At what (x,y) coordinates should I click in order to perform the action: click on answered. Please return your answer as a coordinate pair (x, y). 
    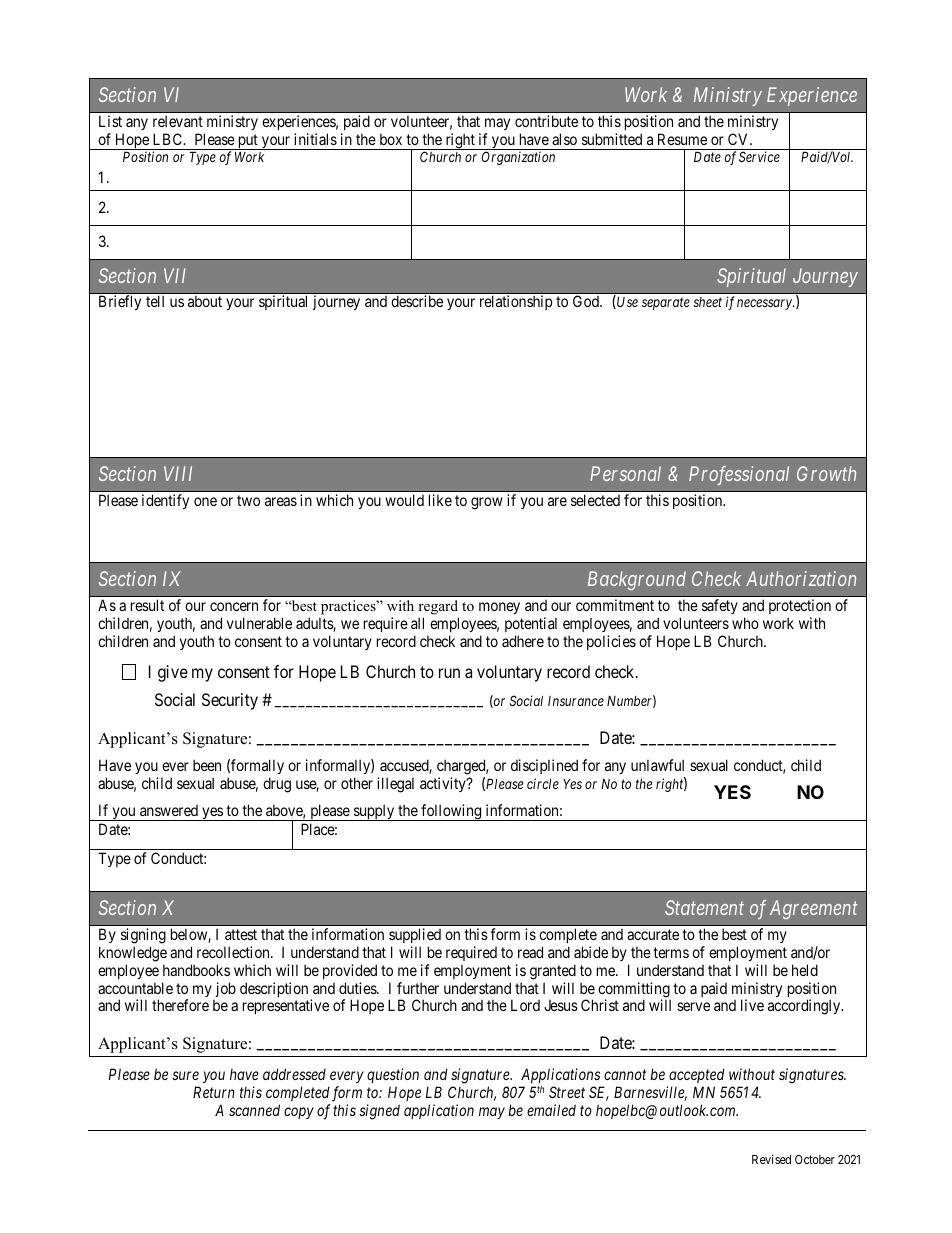
    Looking at the image, I should click on (169, 810).
